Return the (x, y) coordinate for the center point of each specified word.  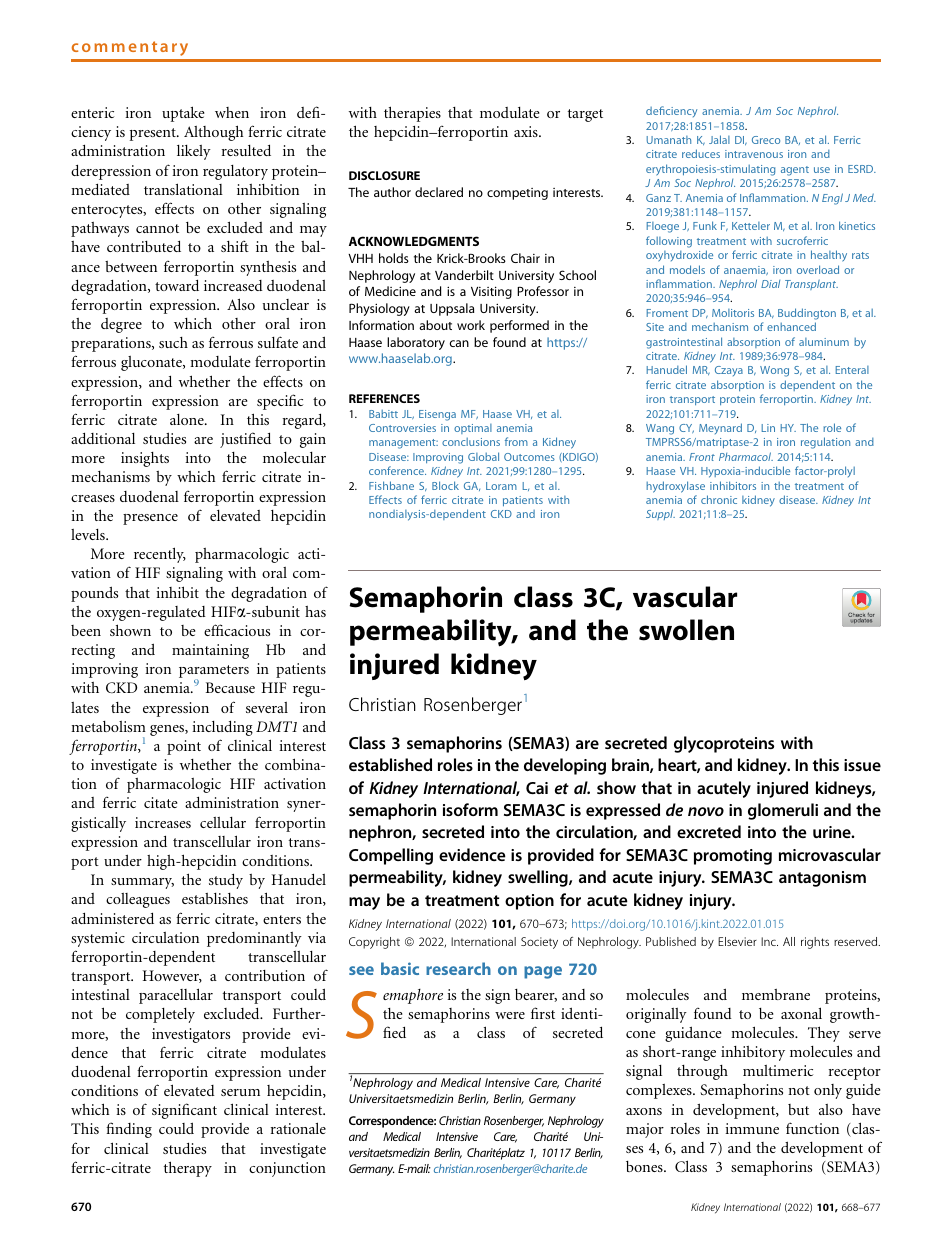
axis (527, 131)
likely (194, 152)
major (645, 1130)
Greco (766, 140)
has (315, 611)
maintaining (210, 651)
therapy (188, 1169)
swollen (686, 630)
